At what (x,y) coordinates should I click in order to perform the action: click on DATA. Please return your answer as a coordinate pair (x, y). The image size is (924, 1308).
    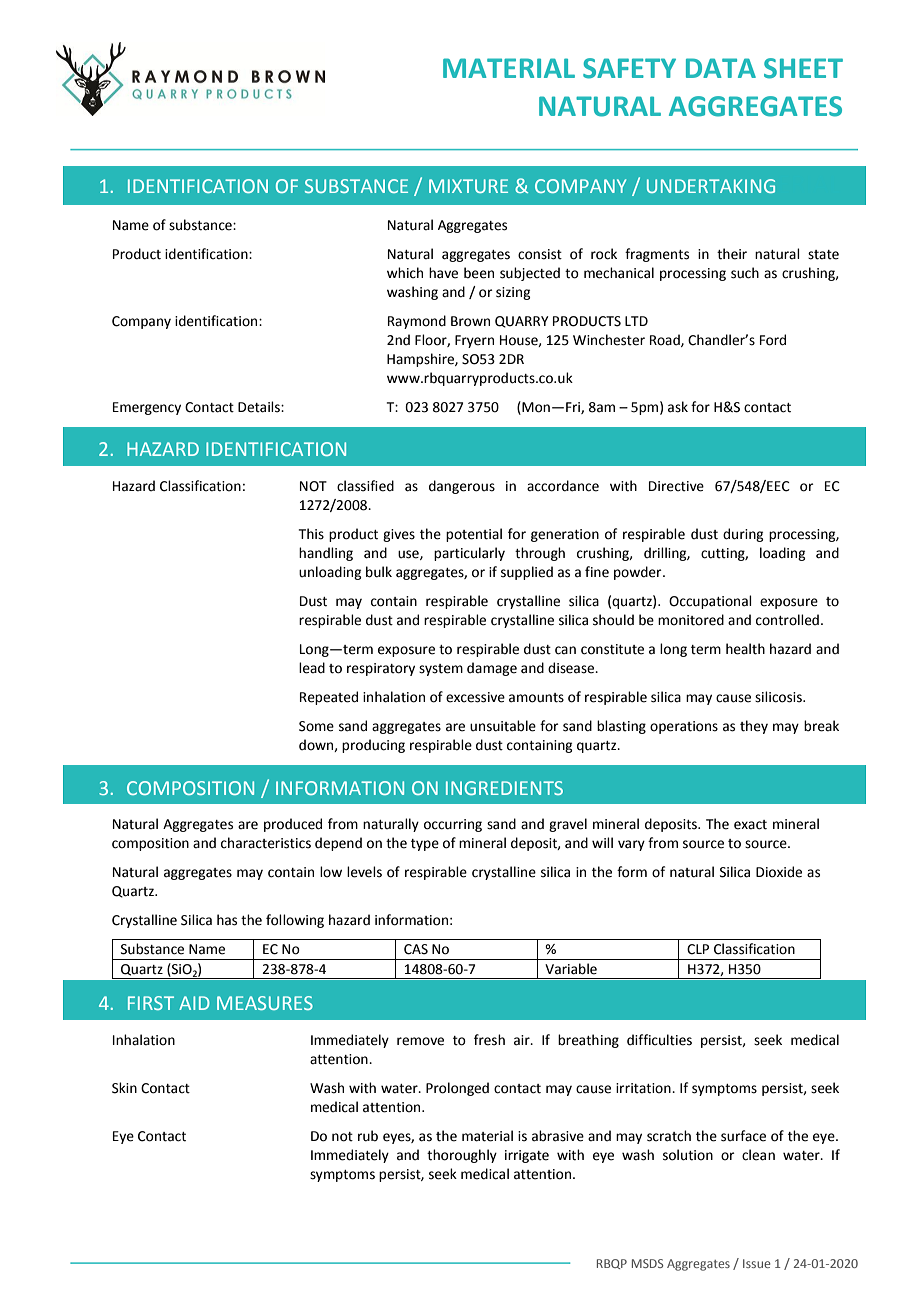
    Looking at the image, I should click on (721, 68).
